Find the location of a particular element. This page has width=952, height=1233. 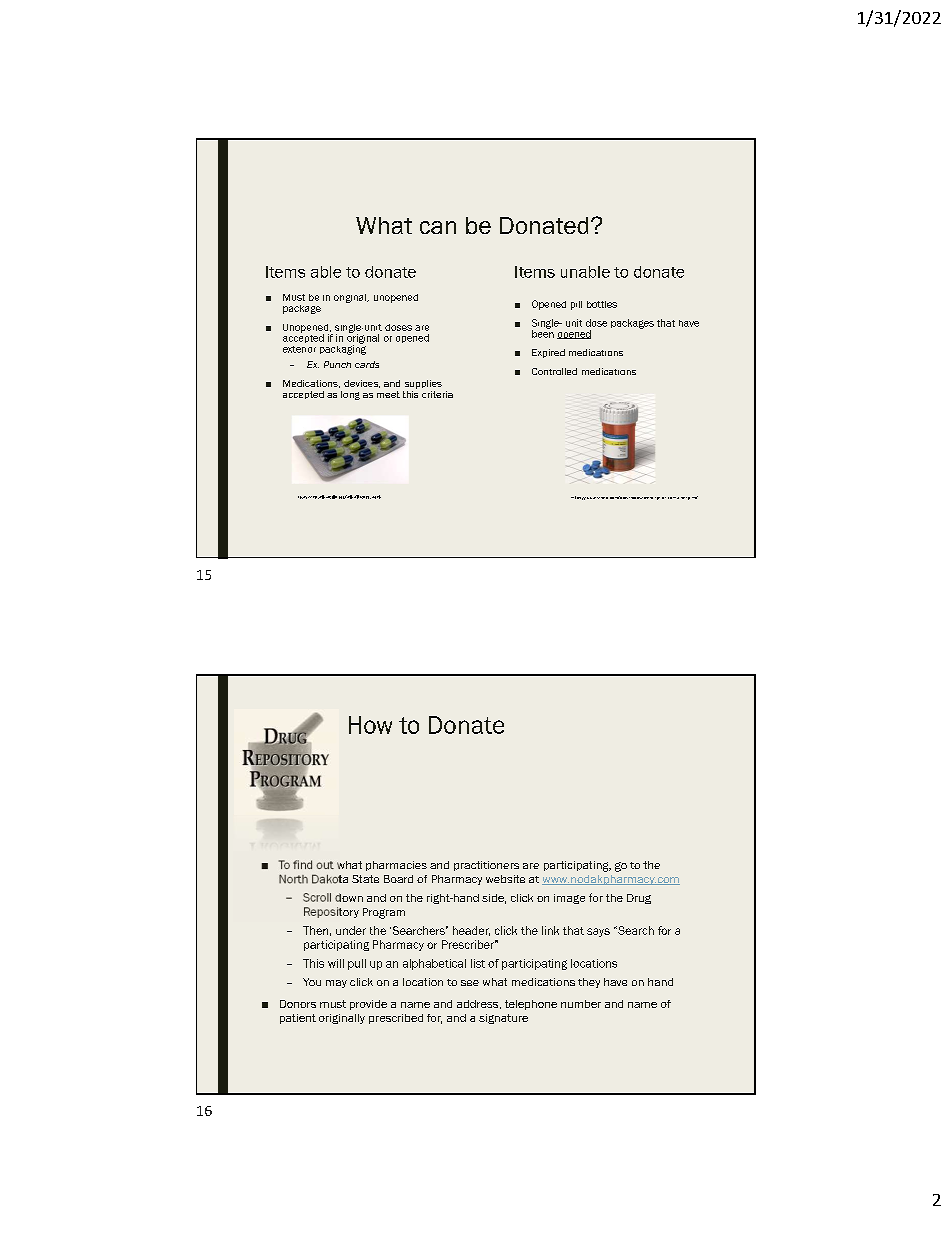

image is located at coordinates (569, 899).
